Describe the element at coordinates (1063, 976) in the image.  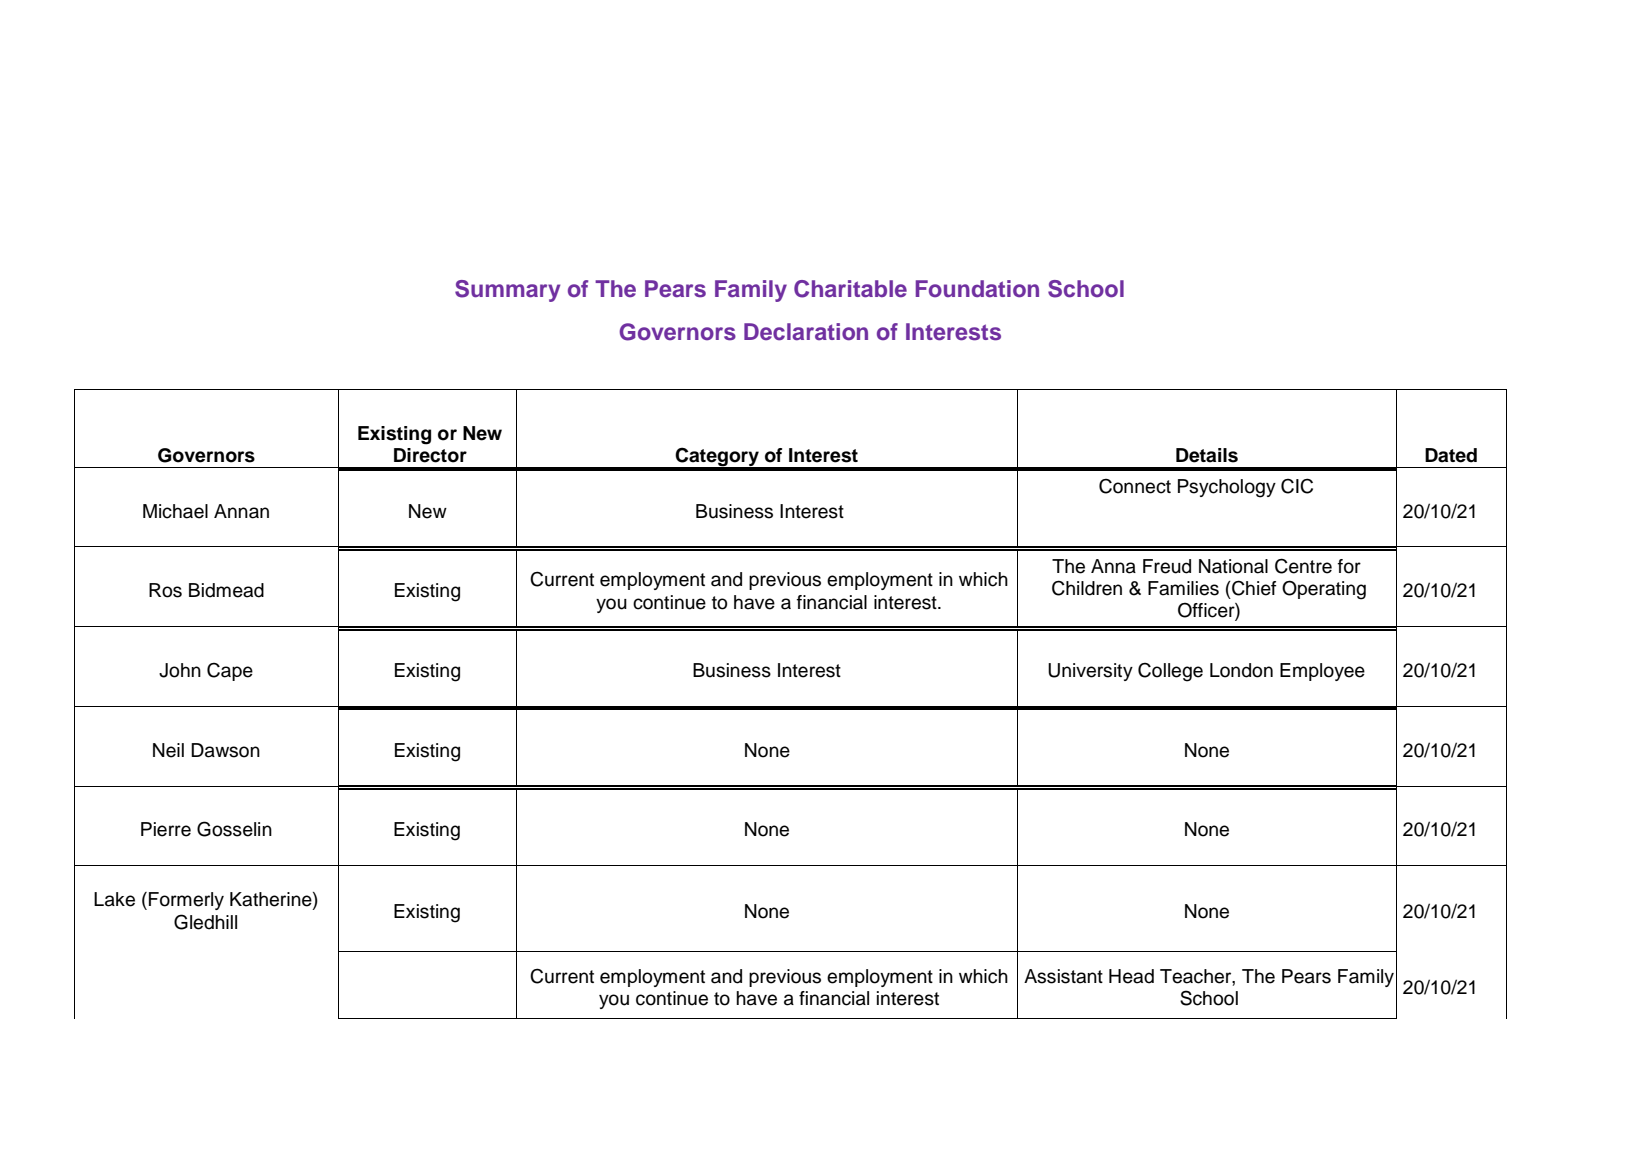
I see `Assistant` at that location.
